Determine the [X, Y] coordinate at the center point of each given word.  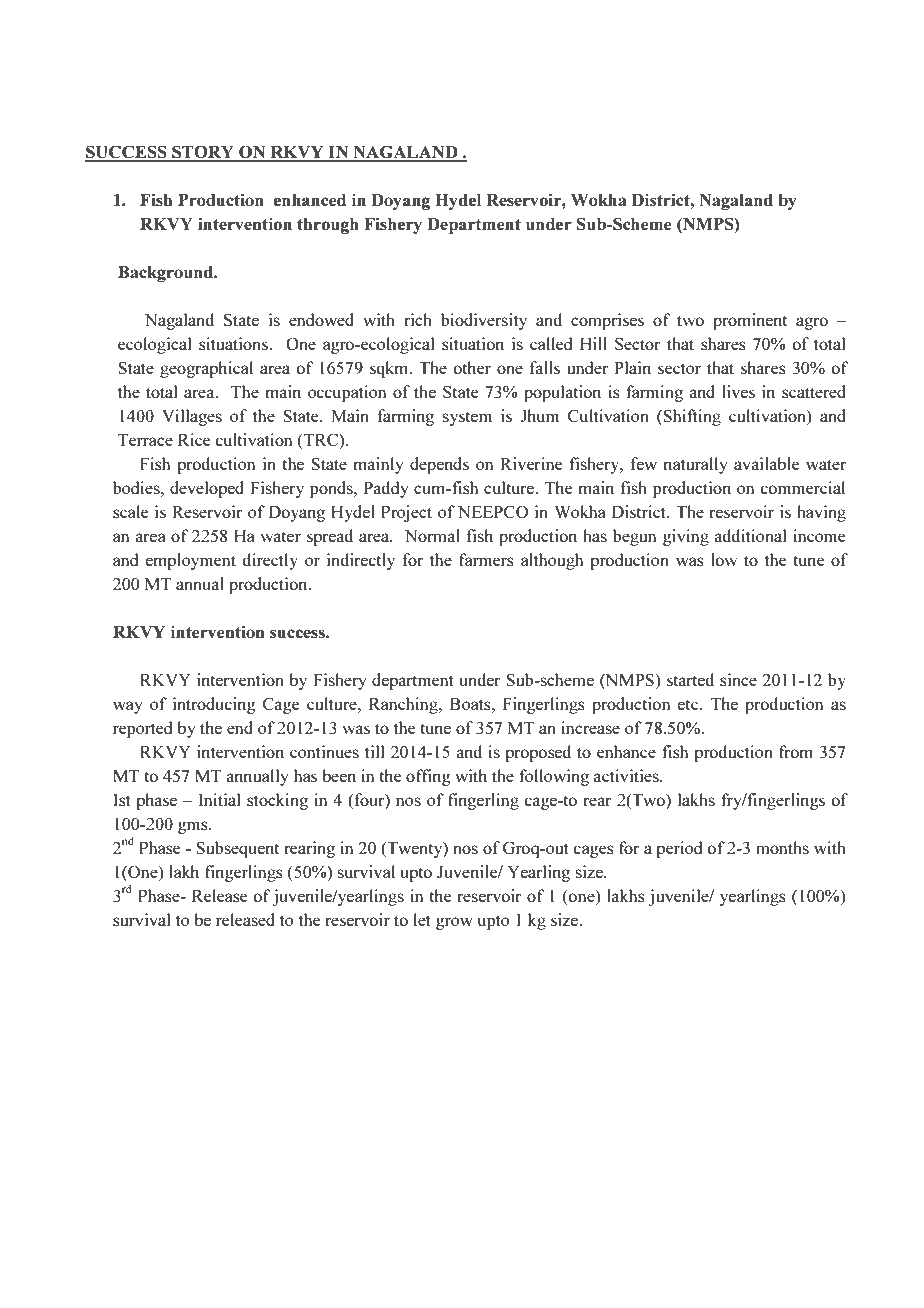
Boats [471, 704]
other [472, 367]
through [328, 226]
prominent [750, 321]
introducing [214, 705]
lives [738, 391]
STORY [203, 153]
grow [454, 923]
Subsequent [237, 849]
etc [689, 704]
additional [750, 535]
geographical [206, 369]
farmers [486, 559]
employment [190, 561]
